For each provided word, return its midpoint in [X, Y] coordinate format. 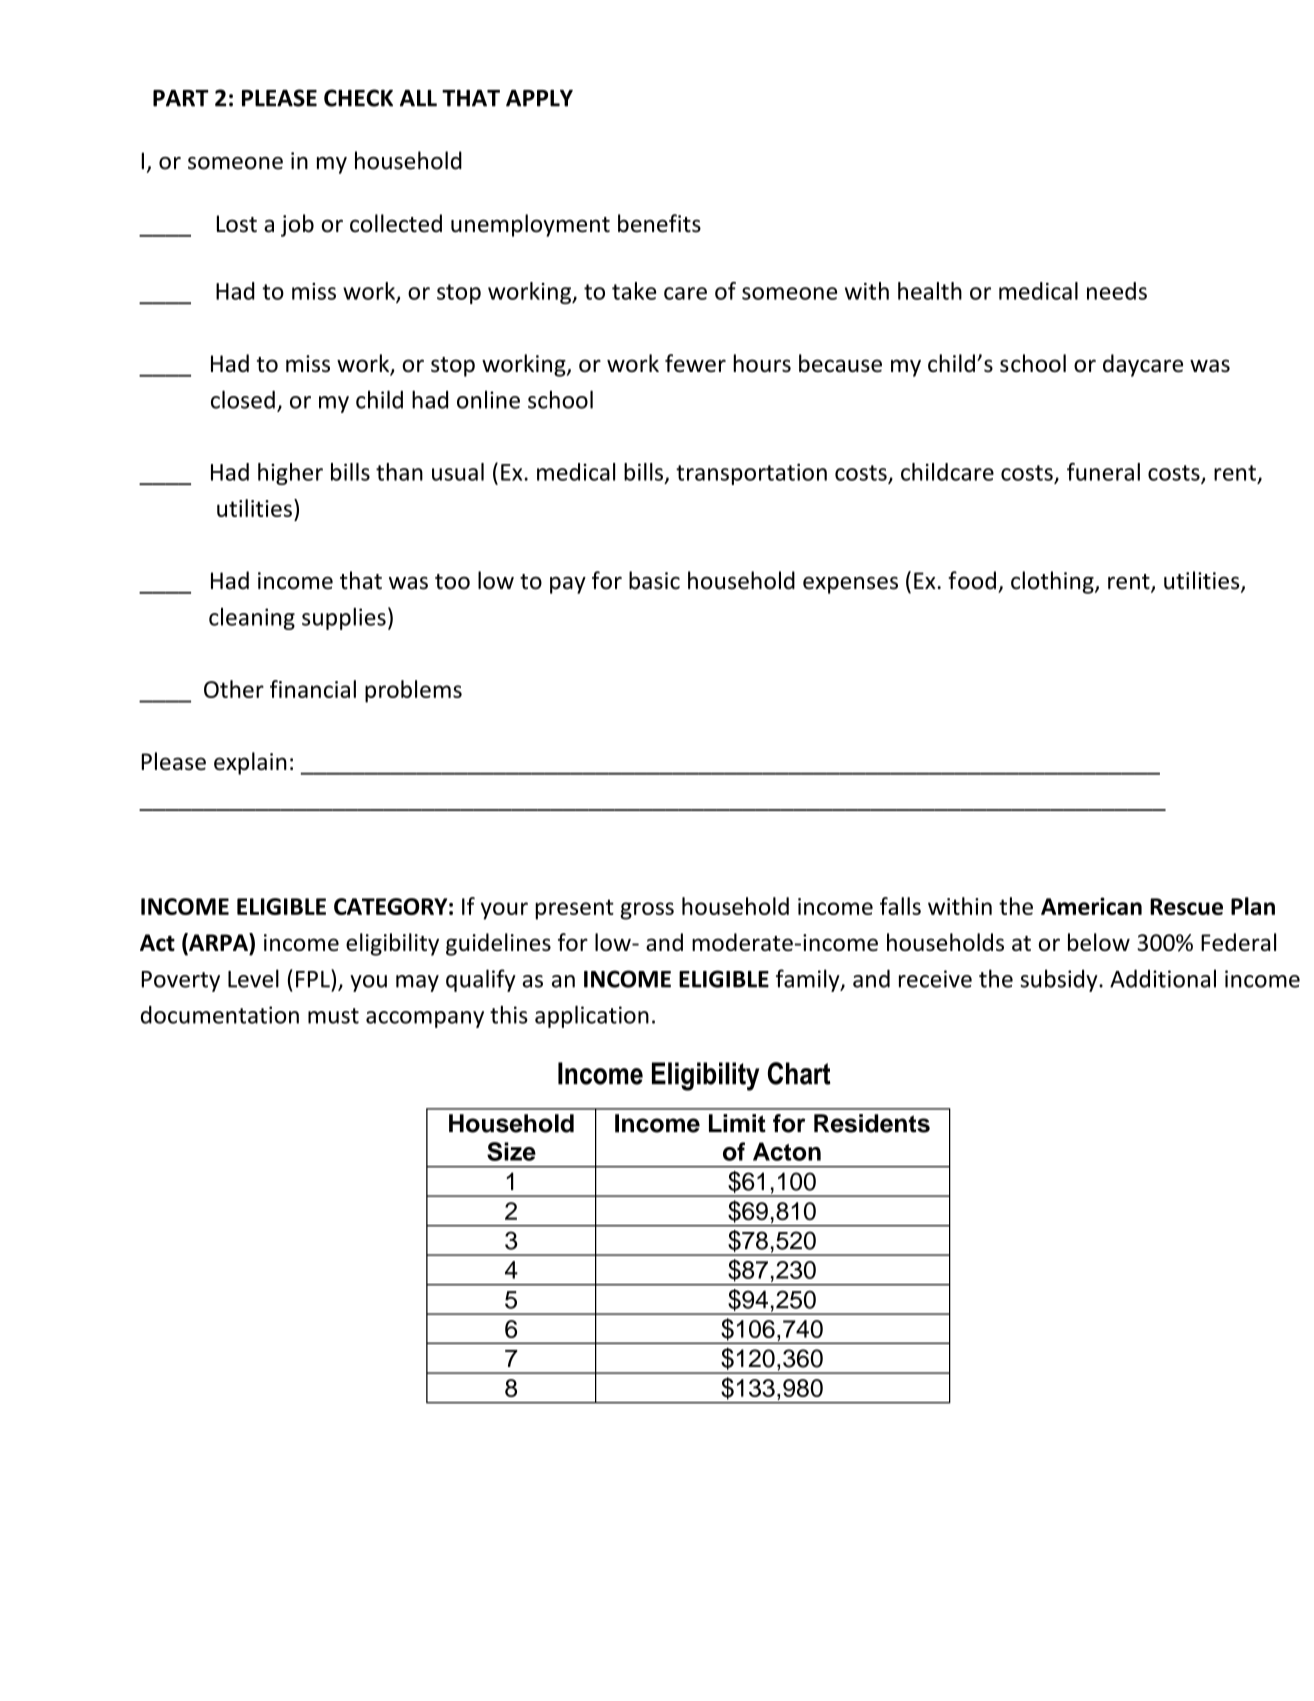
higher [290, 474]
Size [511, 1151]
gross [647, 911]
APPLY [539, 98]
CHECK [358, 98]
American [1091, 906]
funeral [1103, 472]
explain [250, 763]
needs [1117, 291]
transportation [751, 474]
